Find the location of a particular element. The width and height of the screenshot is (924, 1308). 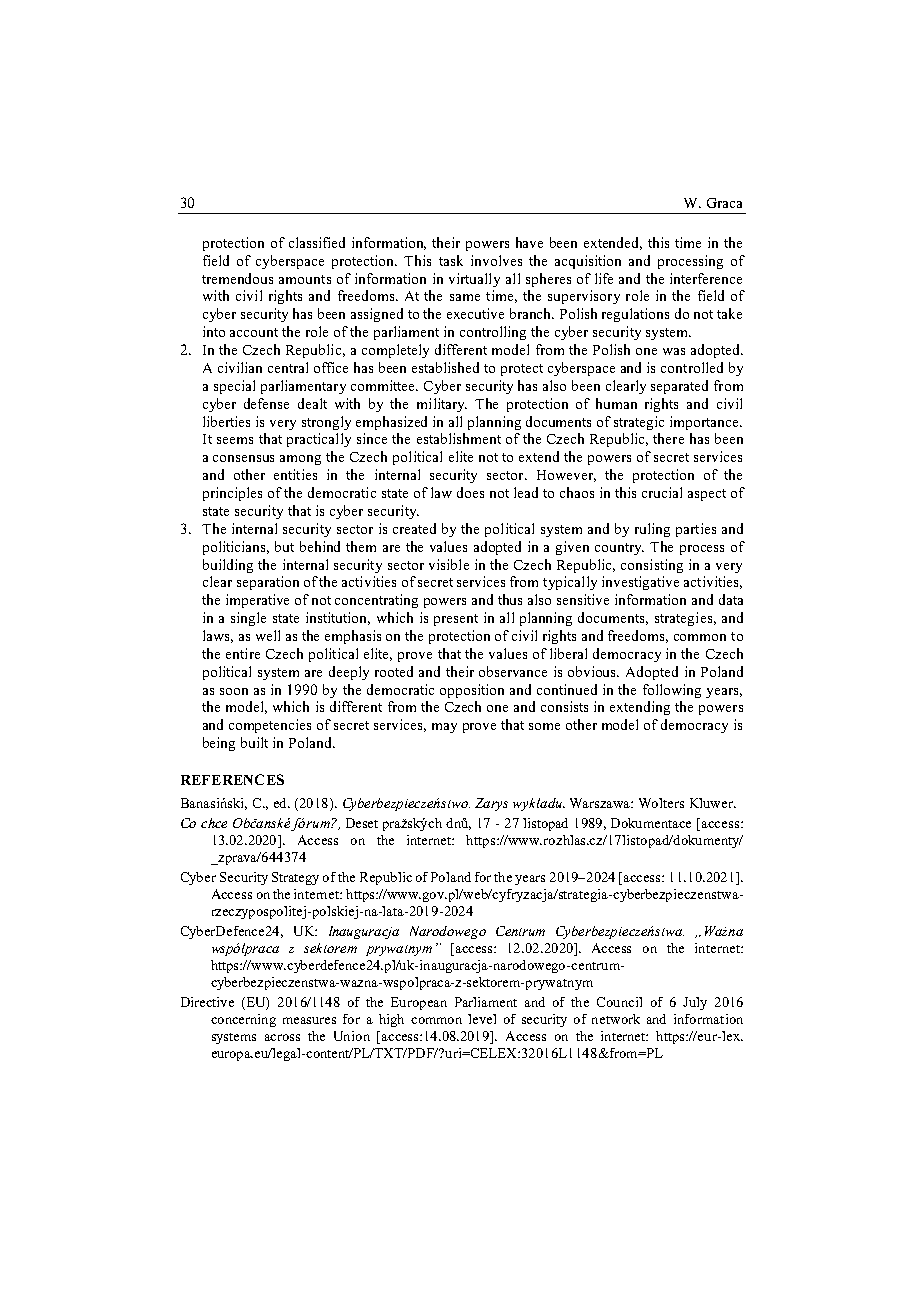

present is located at coordinates (456, 620).
